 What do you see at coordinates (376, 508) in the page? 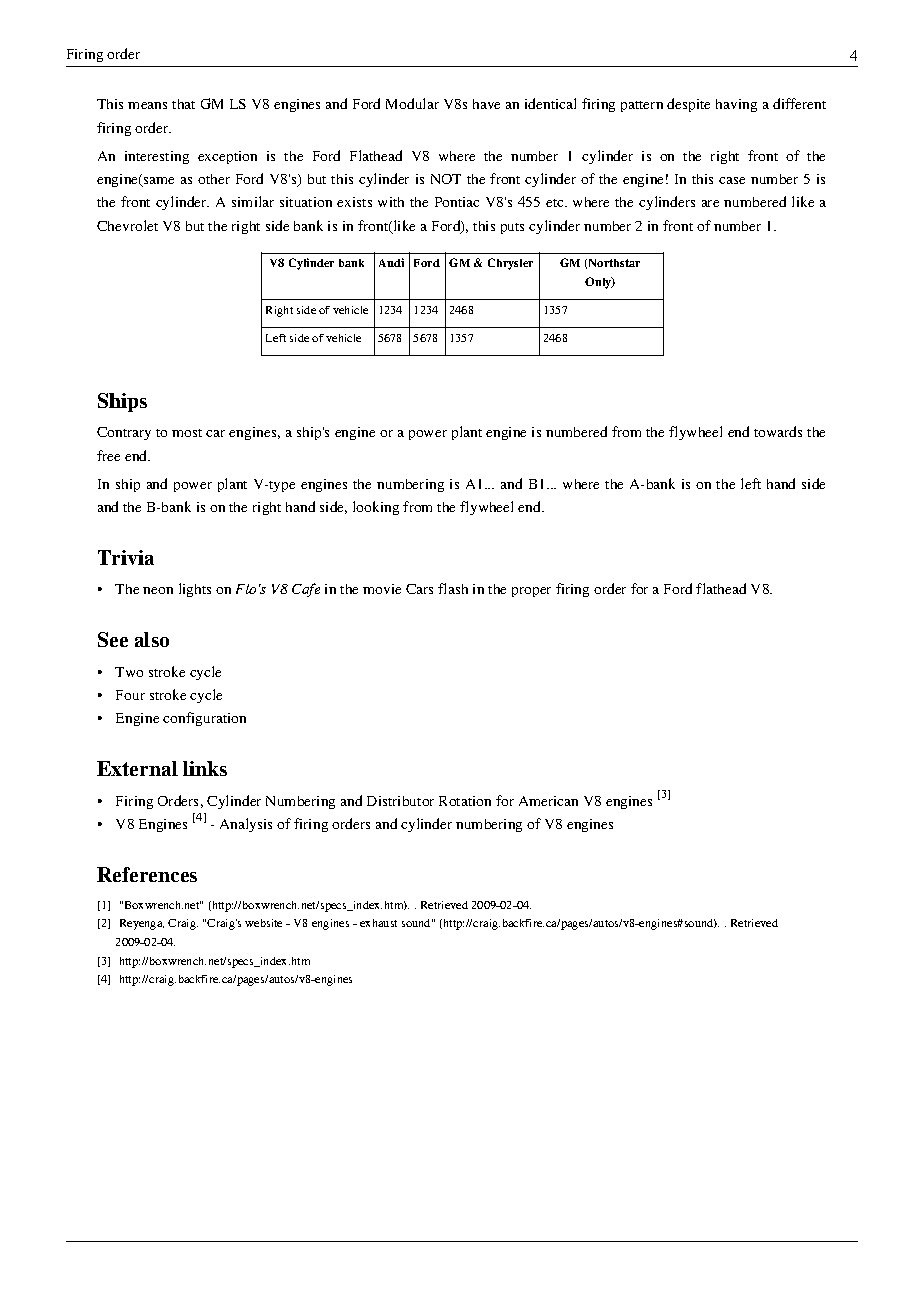
I see `looking` at bounding box center [376, 508].
